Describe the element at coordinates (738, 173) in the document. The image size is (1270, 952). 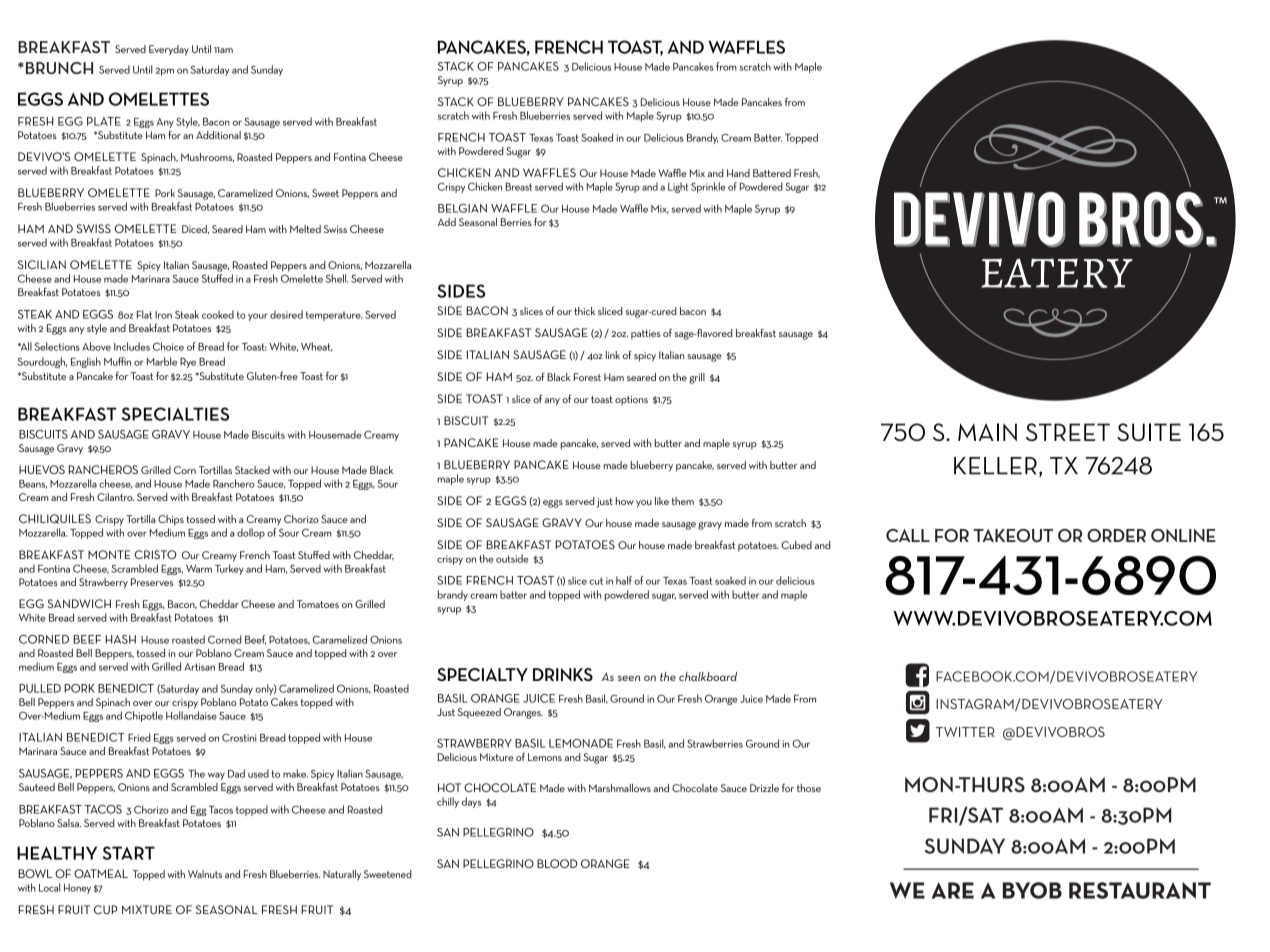
I see `Hand` at that location.
